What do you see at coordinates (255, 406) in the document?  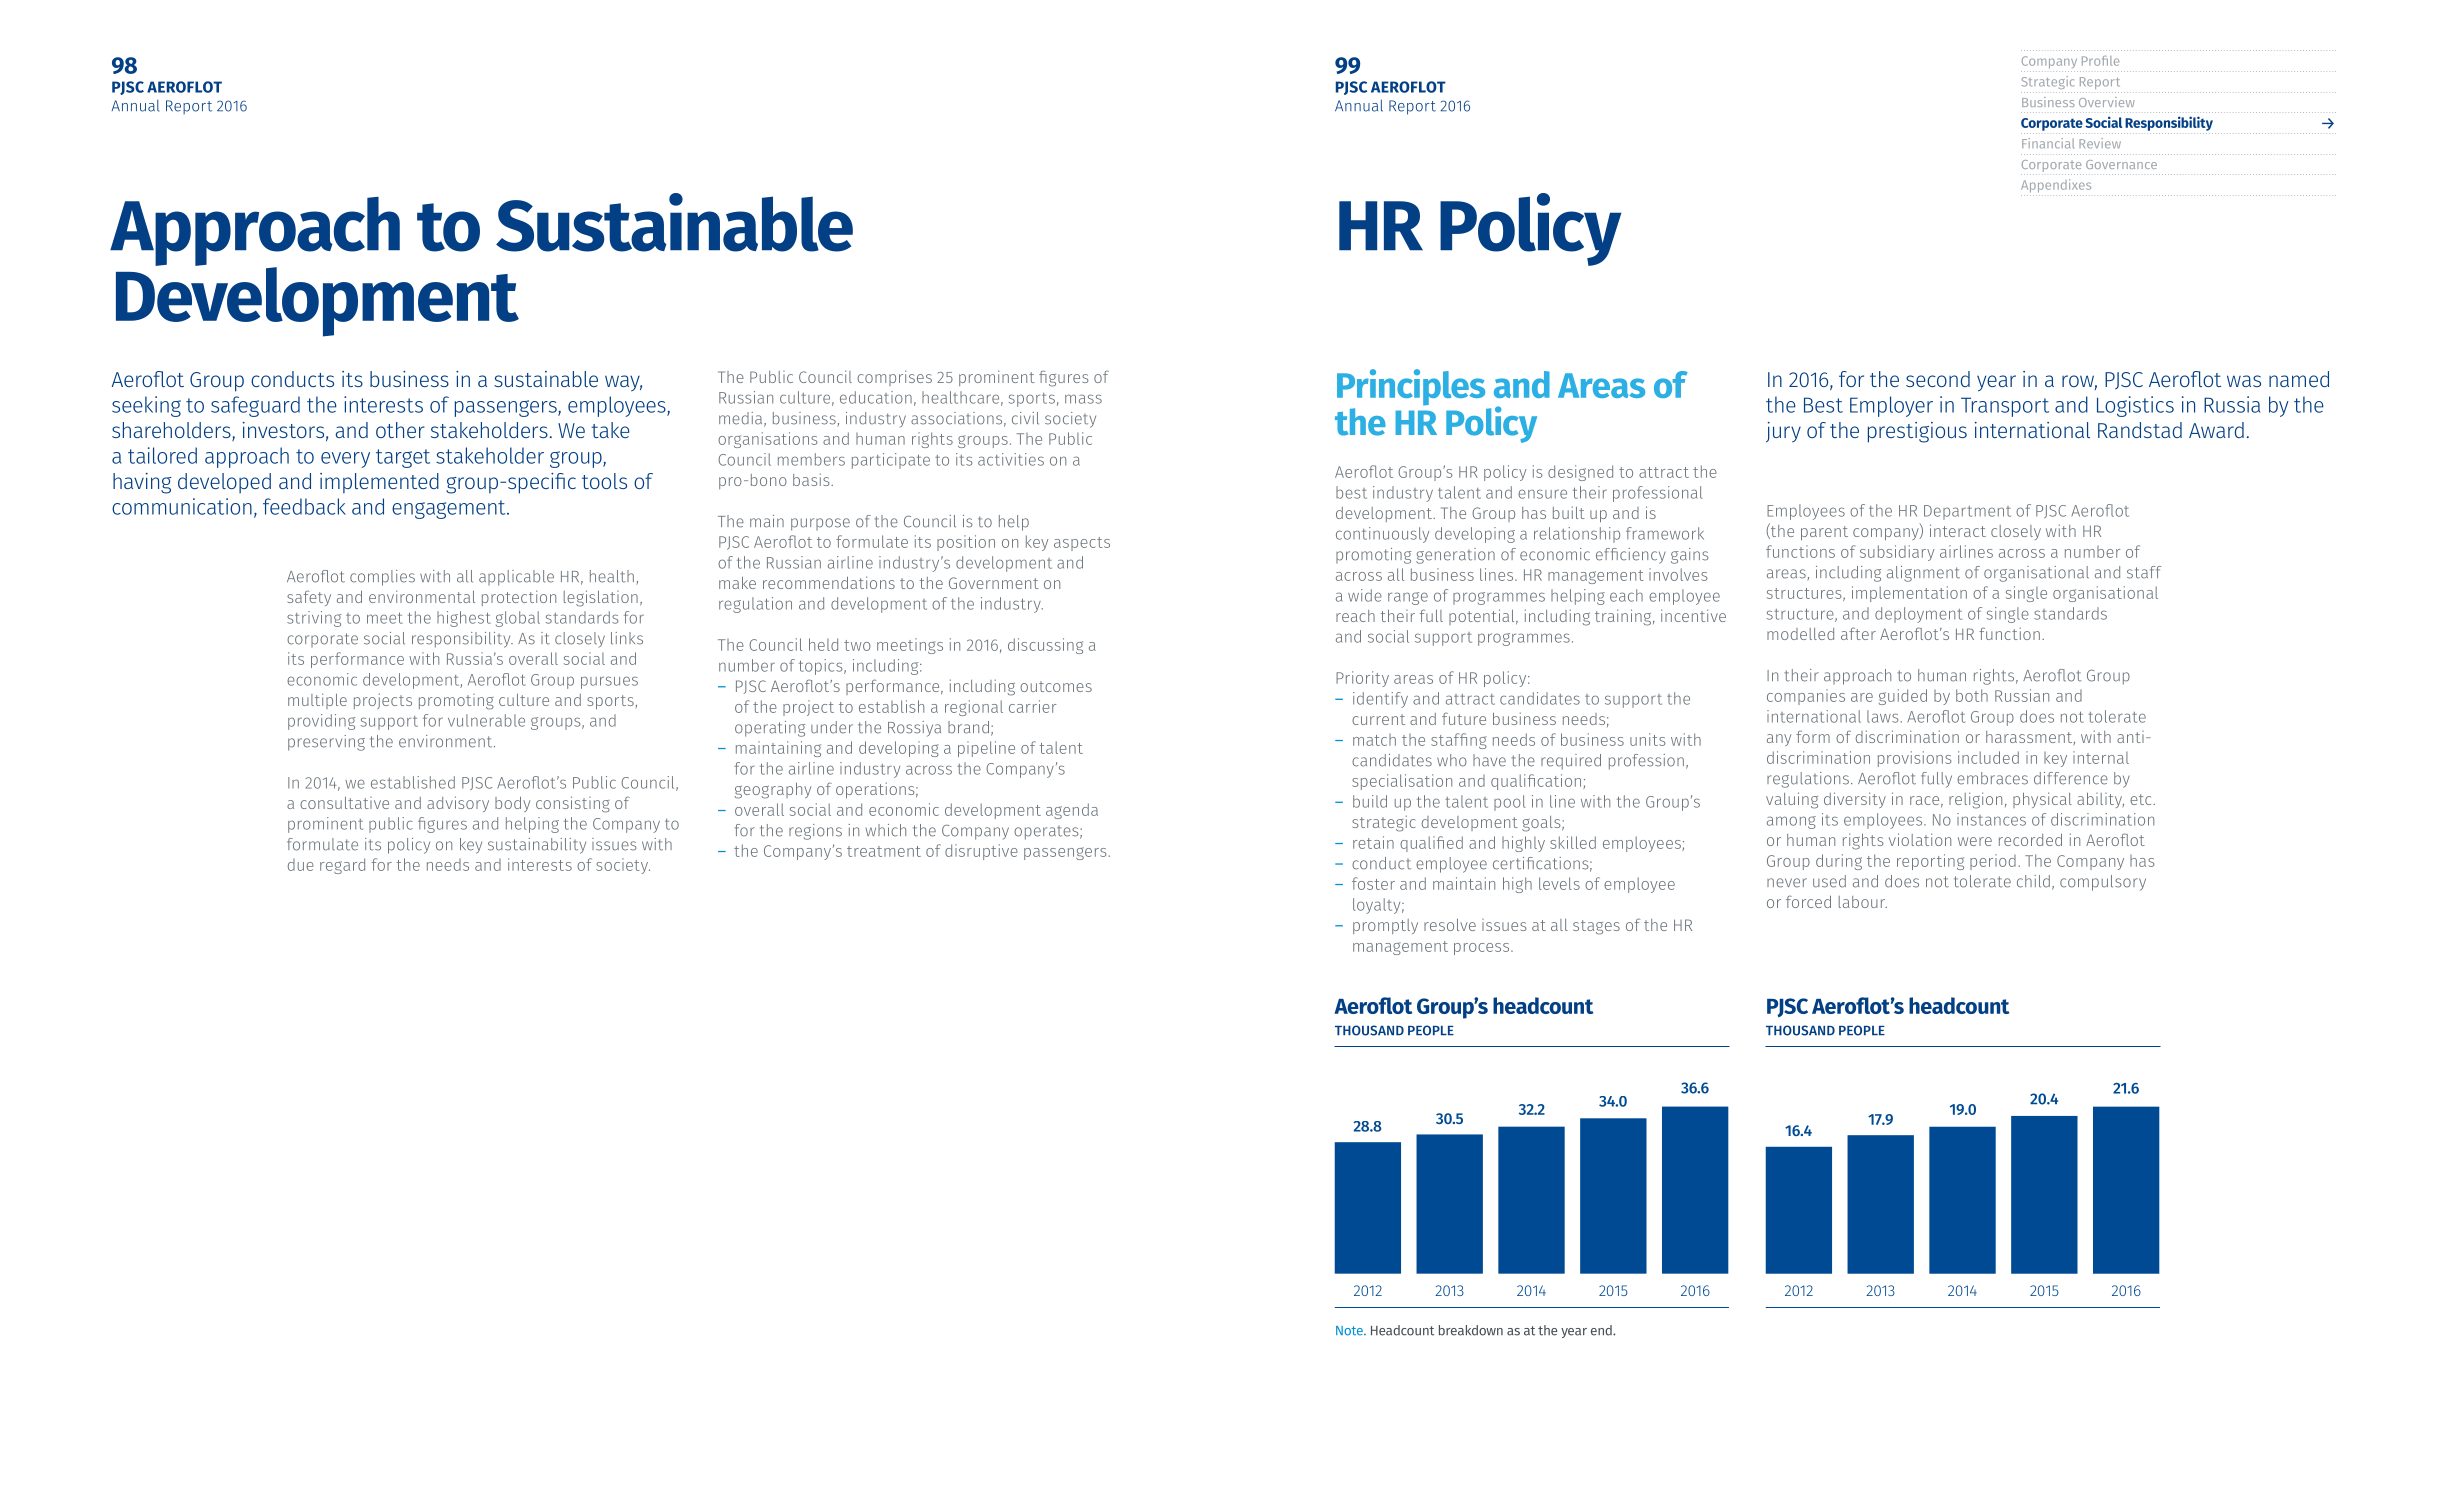 I see `safeguard` at bounding box center [255, 406].
